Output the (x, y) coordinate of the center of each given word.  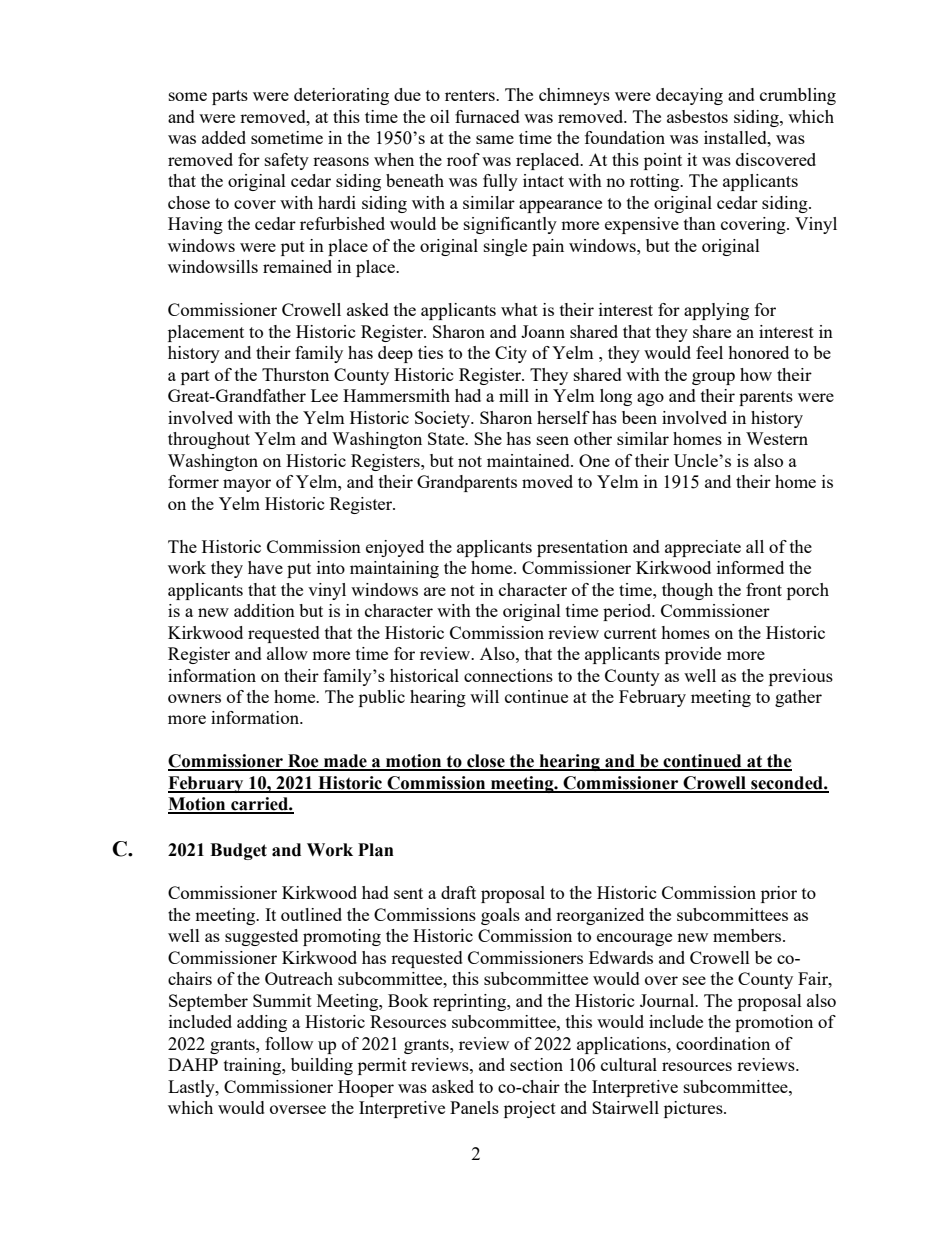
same (495, 139)
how (756, 374)
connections (508, 675)
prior (779, 894)
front (764, 589)
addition (264, 610)
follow (289, 1043)
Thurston (295, 374)
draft (458, 892)
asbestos (697, 116)
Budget (238, 851)
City (511, 354)
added (224, 137)
